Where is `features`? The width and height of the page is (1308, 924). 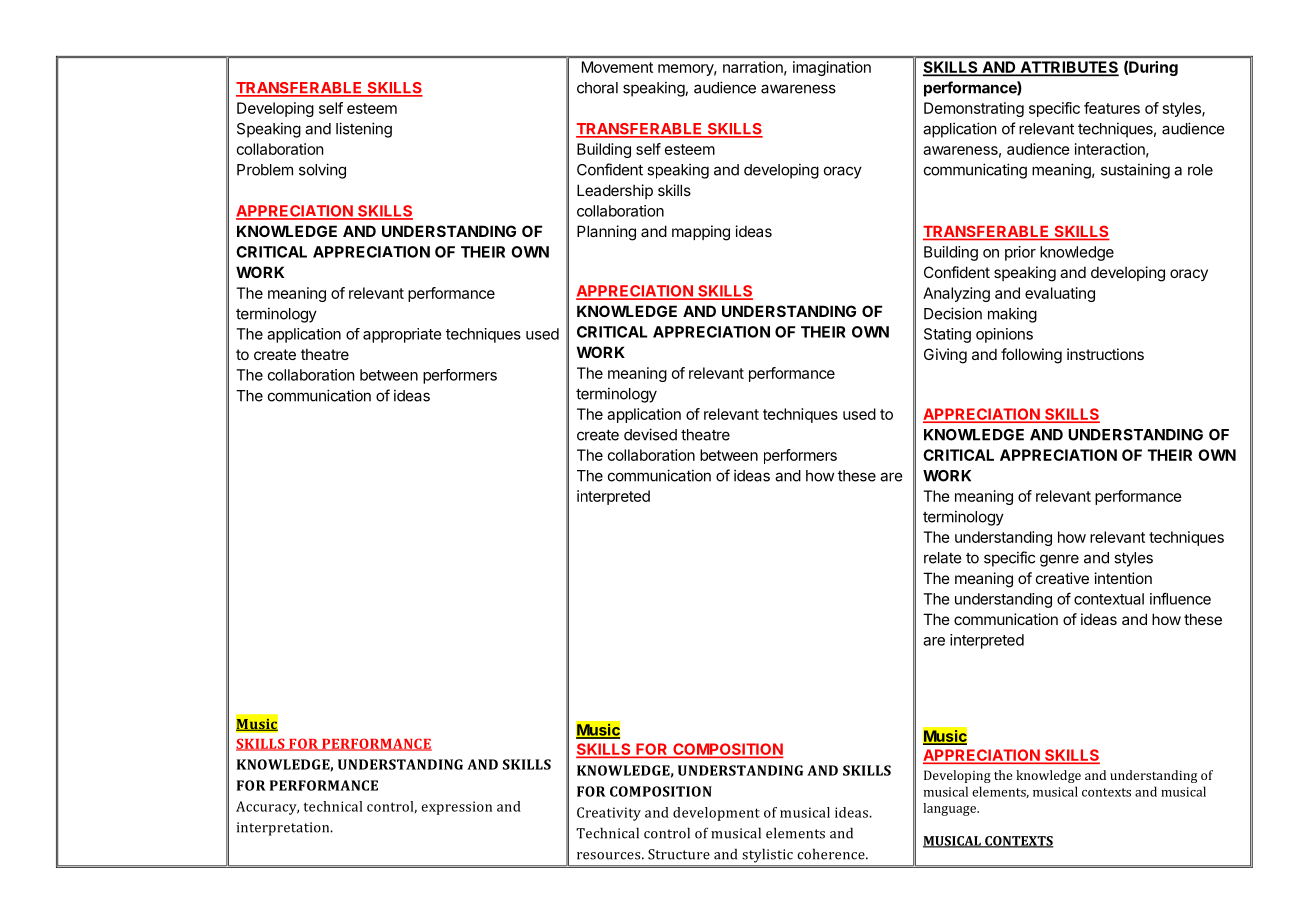 features is located at coordinates (1112, 108).
